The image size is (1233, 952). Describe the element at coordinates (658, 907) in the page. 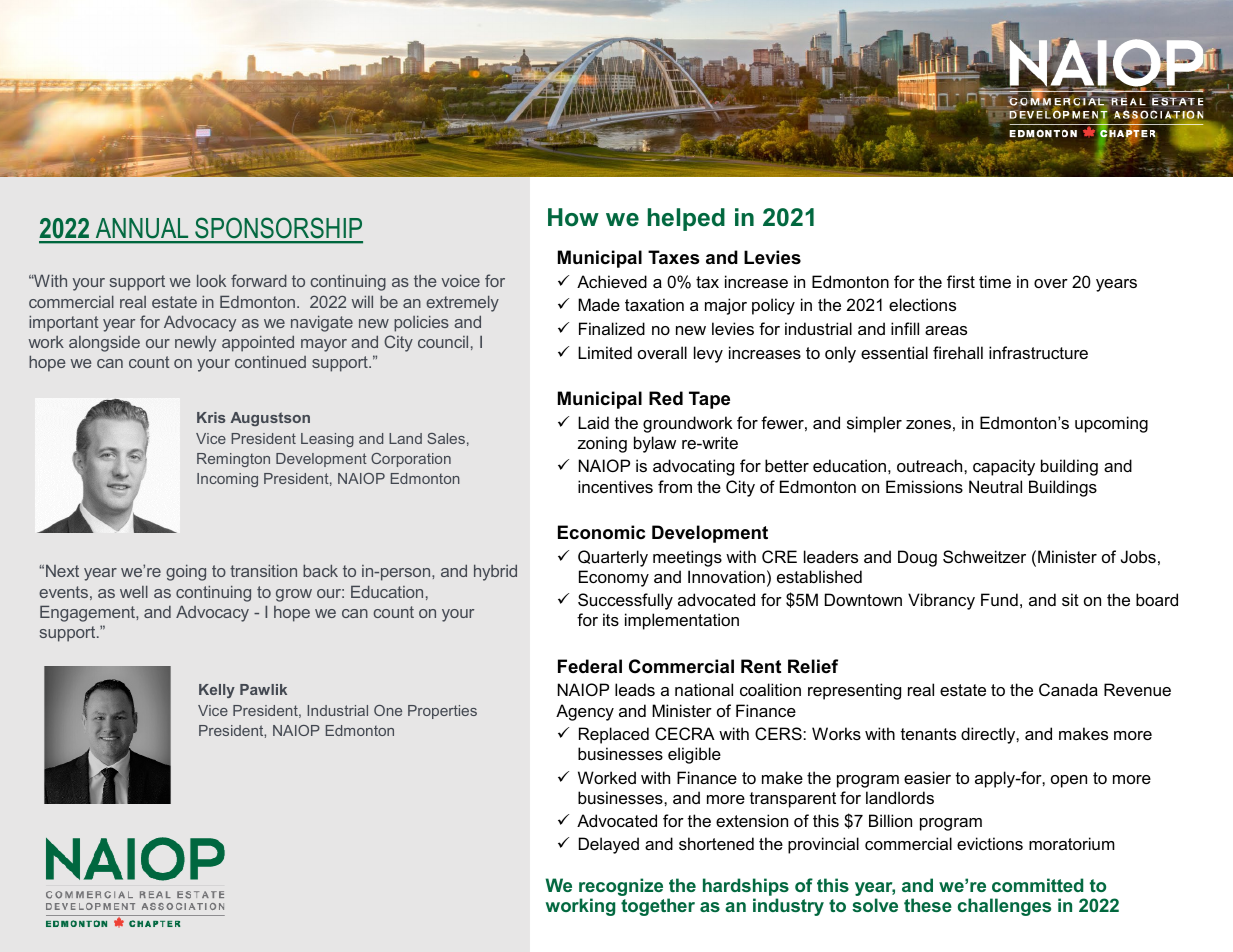

I see `together` at that location.
